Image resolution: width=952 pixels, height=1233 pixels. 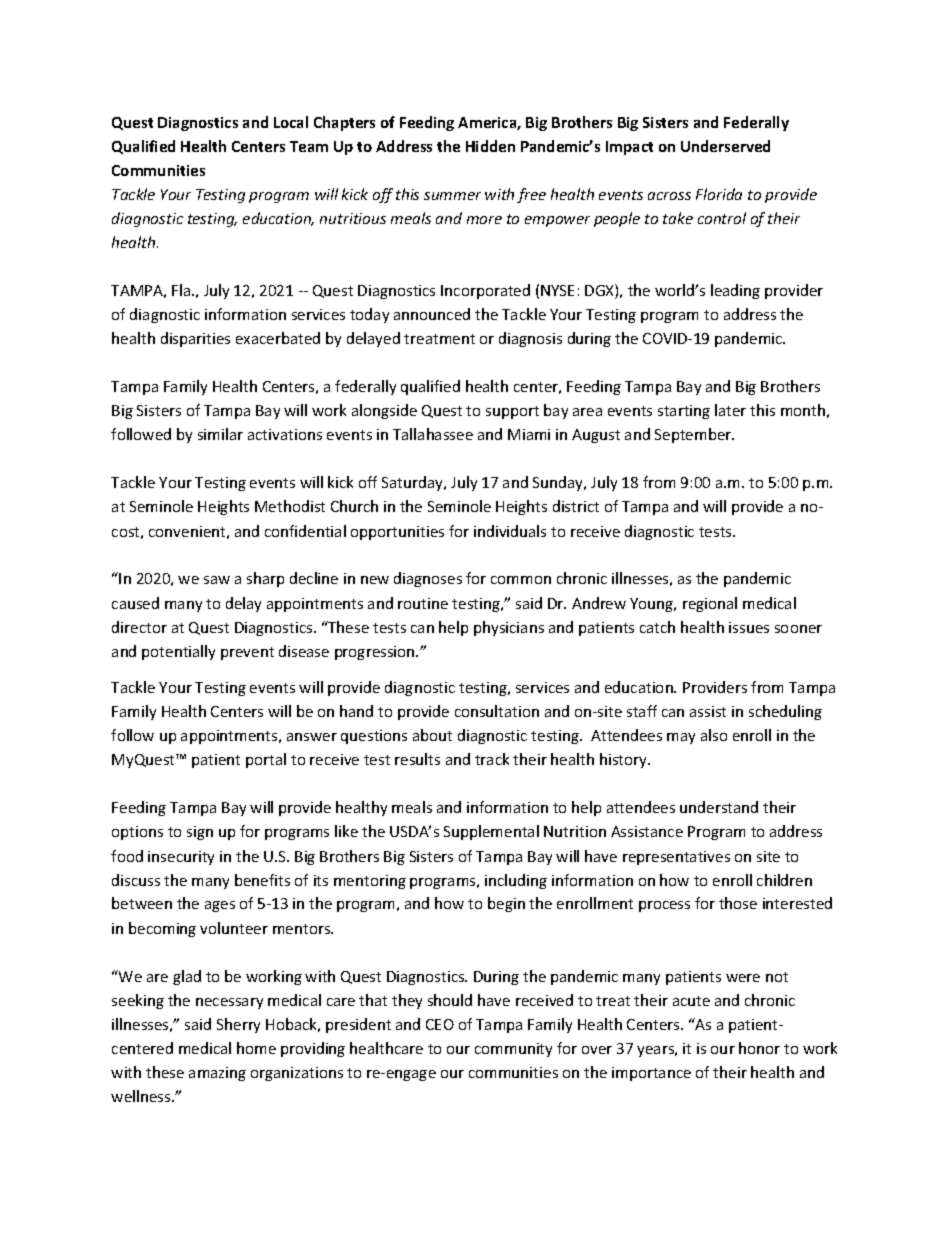 What do you see at coordinates (266, 760) in the document?
I see `portal` at bounding box center [266, 760].
